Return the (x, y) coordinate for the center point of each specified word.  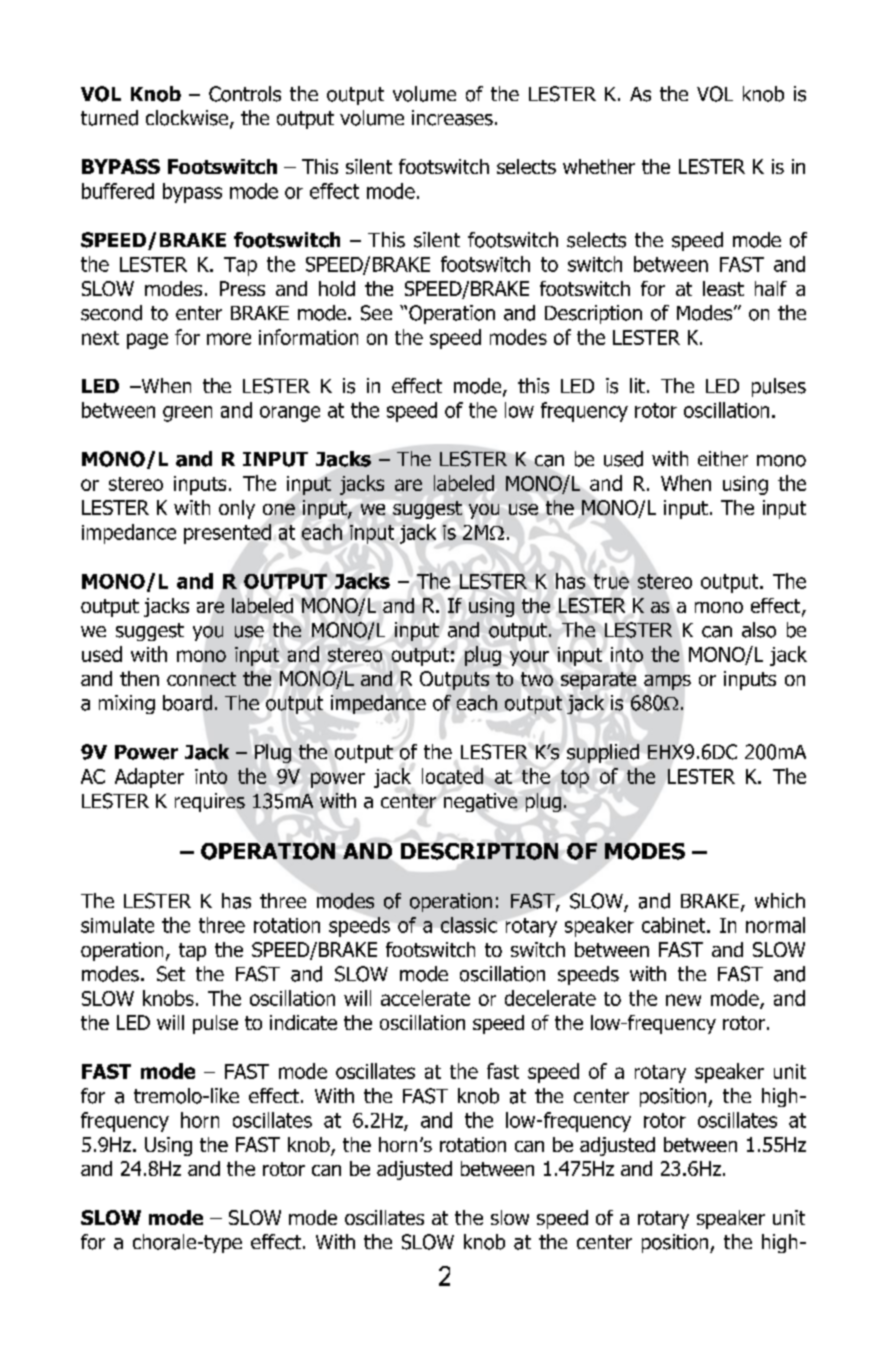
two (537, 679)
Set (171, 974)
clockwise (187, 118)
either (723, 458)
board (187, 703)
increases (452, 118)
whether (599, 166)
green (187, 414)
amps (667, 682)
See (376, 313)
